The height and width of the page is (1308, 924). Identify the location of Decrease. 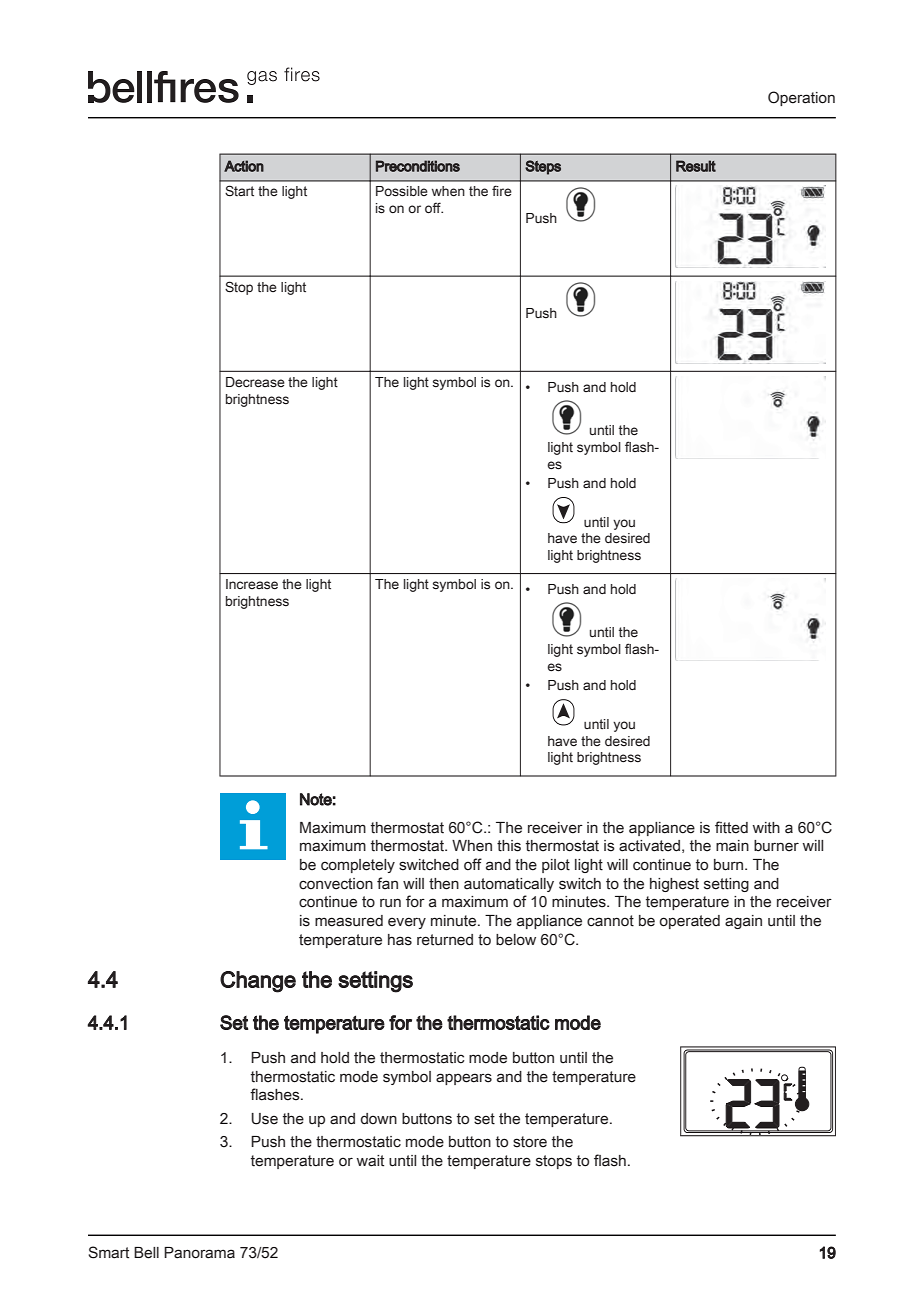
(255, 382).
